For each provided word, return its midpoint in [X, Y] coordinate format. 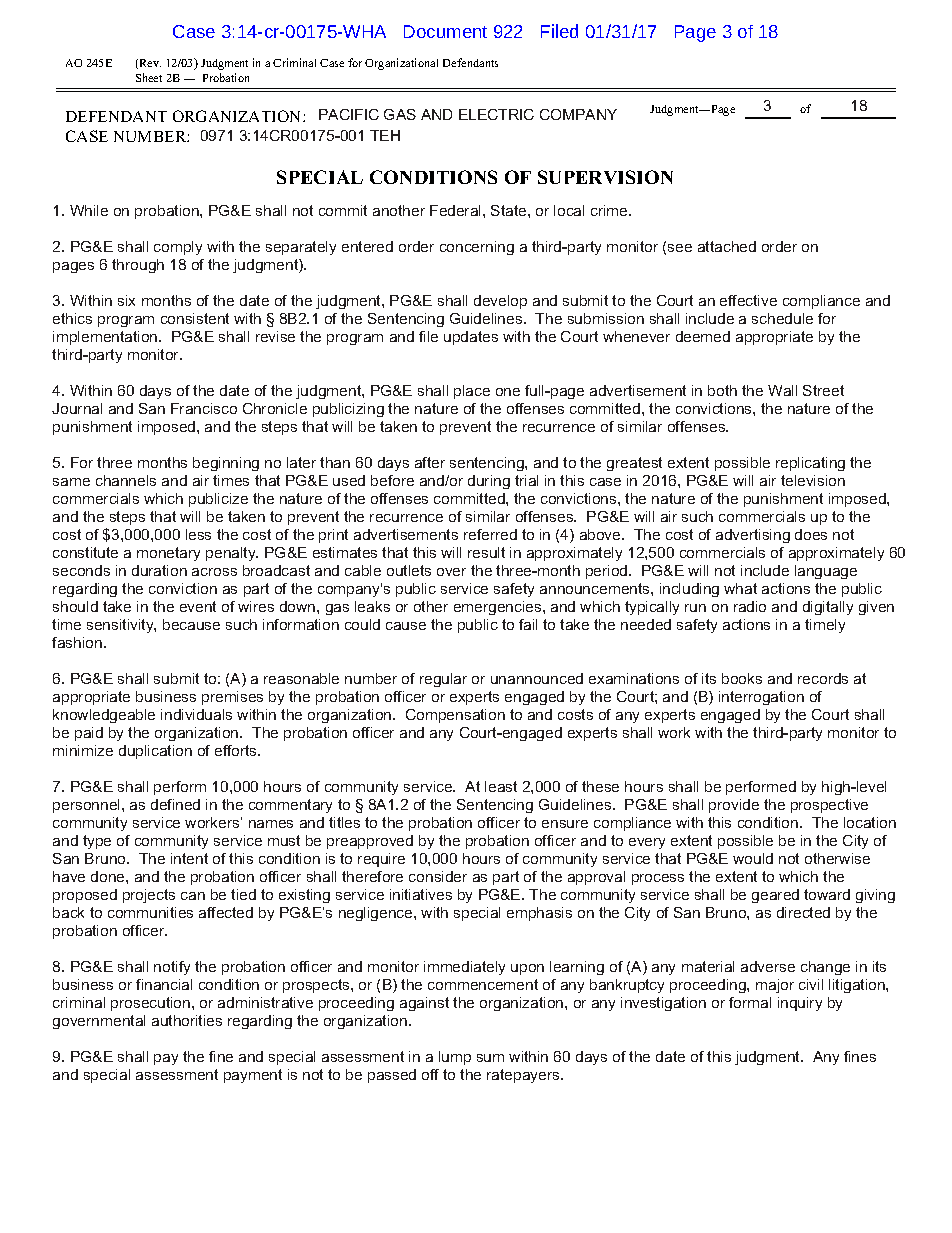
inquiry [800, 1004]
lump [455, 1058]
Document [445, 31]
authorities [187, 1020]
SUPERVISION [605, 177]
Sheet [149, 77]
